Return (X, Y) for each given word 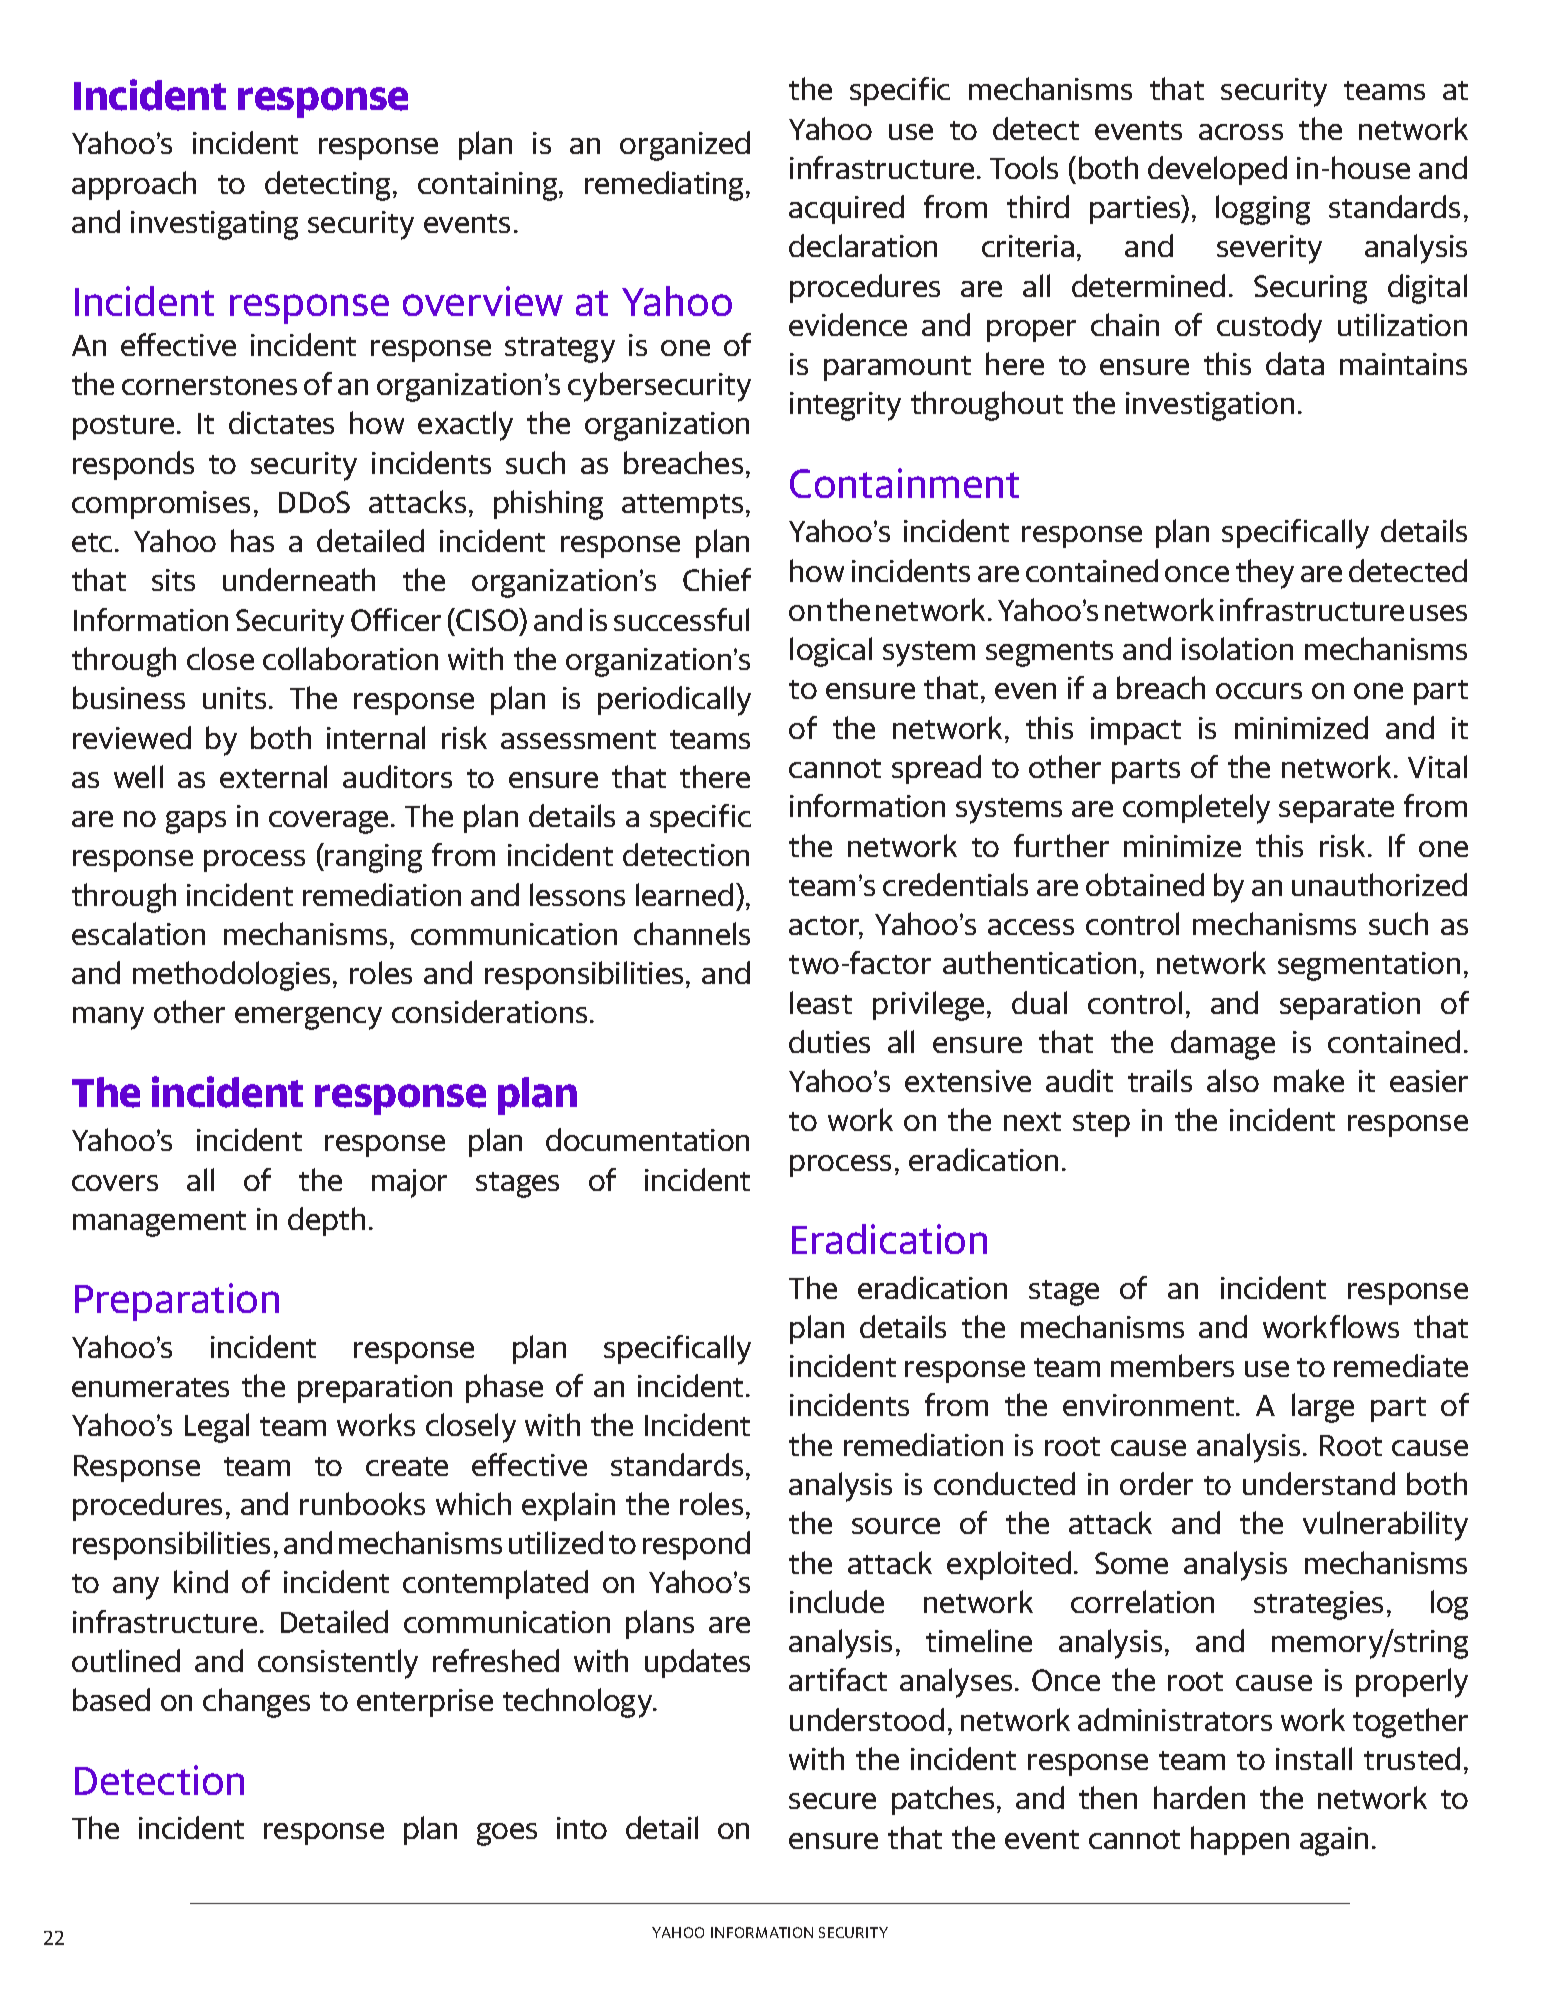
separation (1350, 1006)
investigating (214, 225)
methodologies (231, 976)
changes (256, 1703)
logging (1263, 210)
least (821, 1002)
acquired (846, 209)
